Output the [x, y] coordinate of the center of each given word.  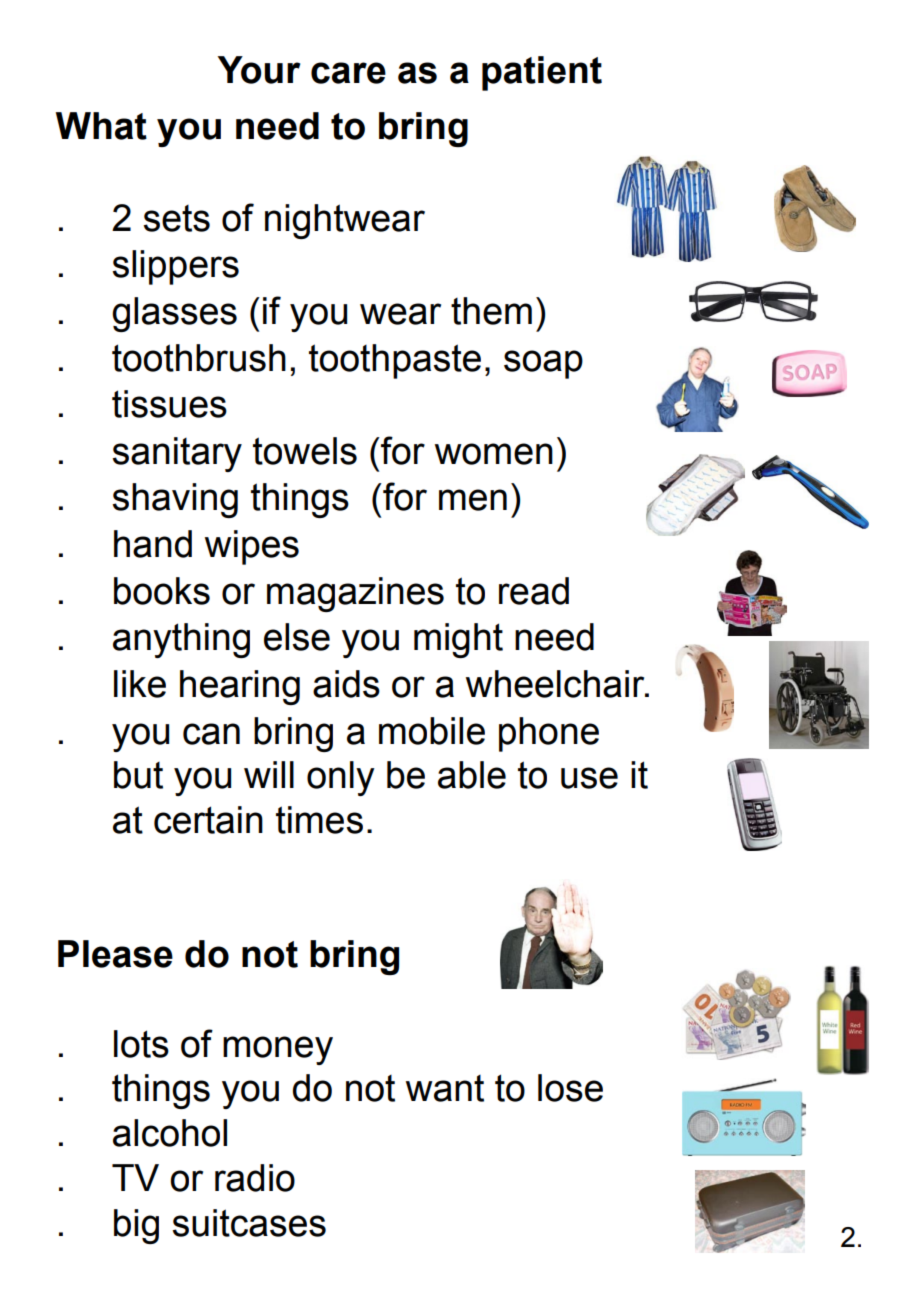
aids [346, 684]
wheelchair [556, 684]
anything [181, 640]
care [348, 73]
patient [542, 73]
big [136, 1226]
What [101, 126]
